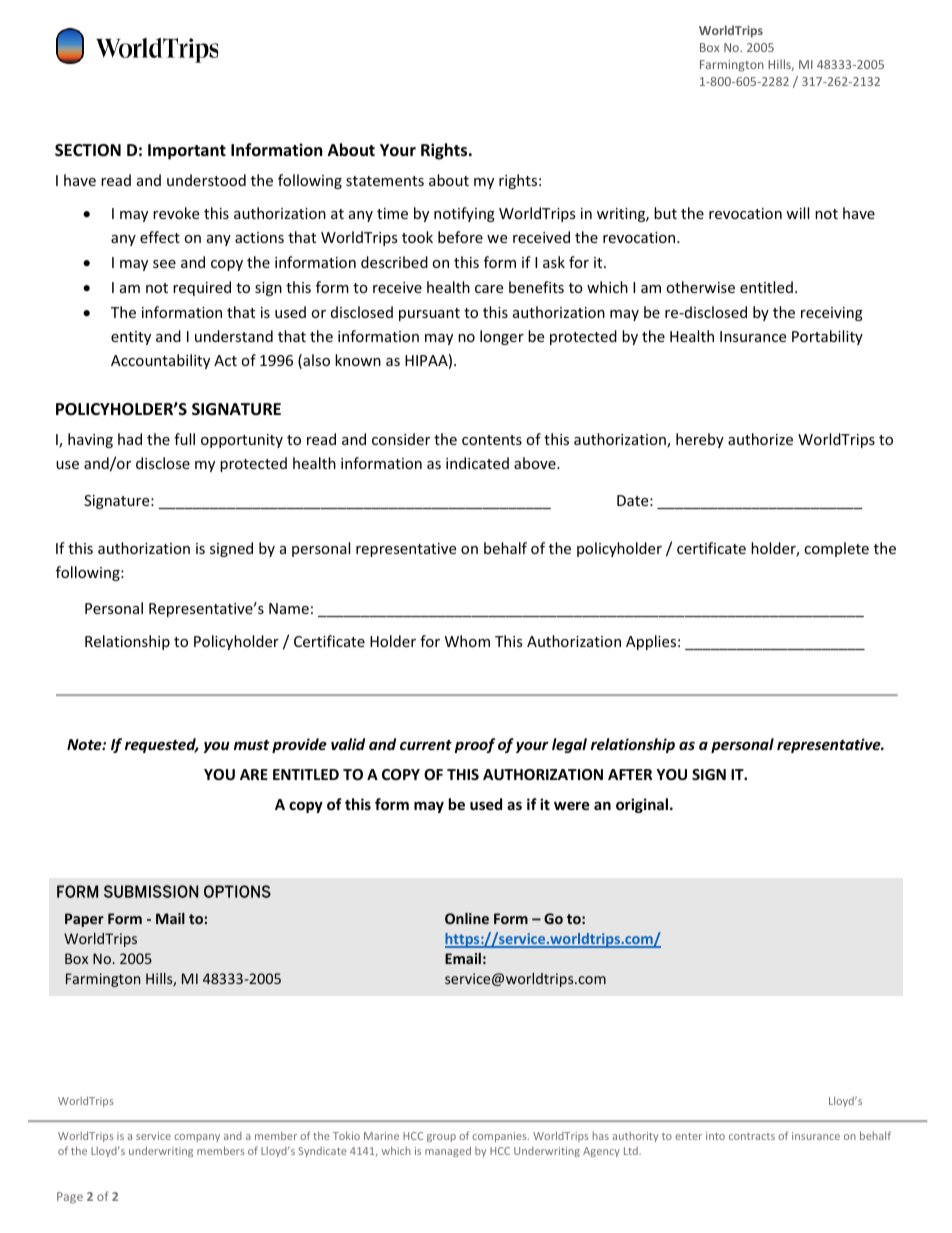 The width and height of the screenshot is (952, 1233). I want to click on company, so click(197, 1138).
